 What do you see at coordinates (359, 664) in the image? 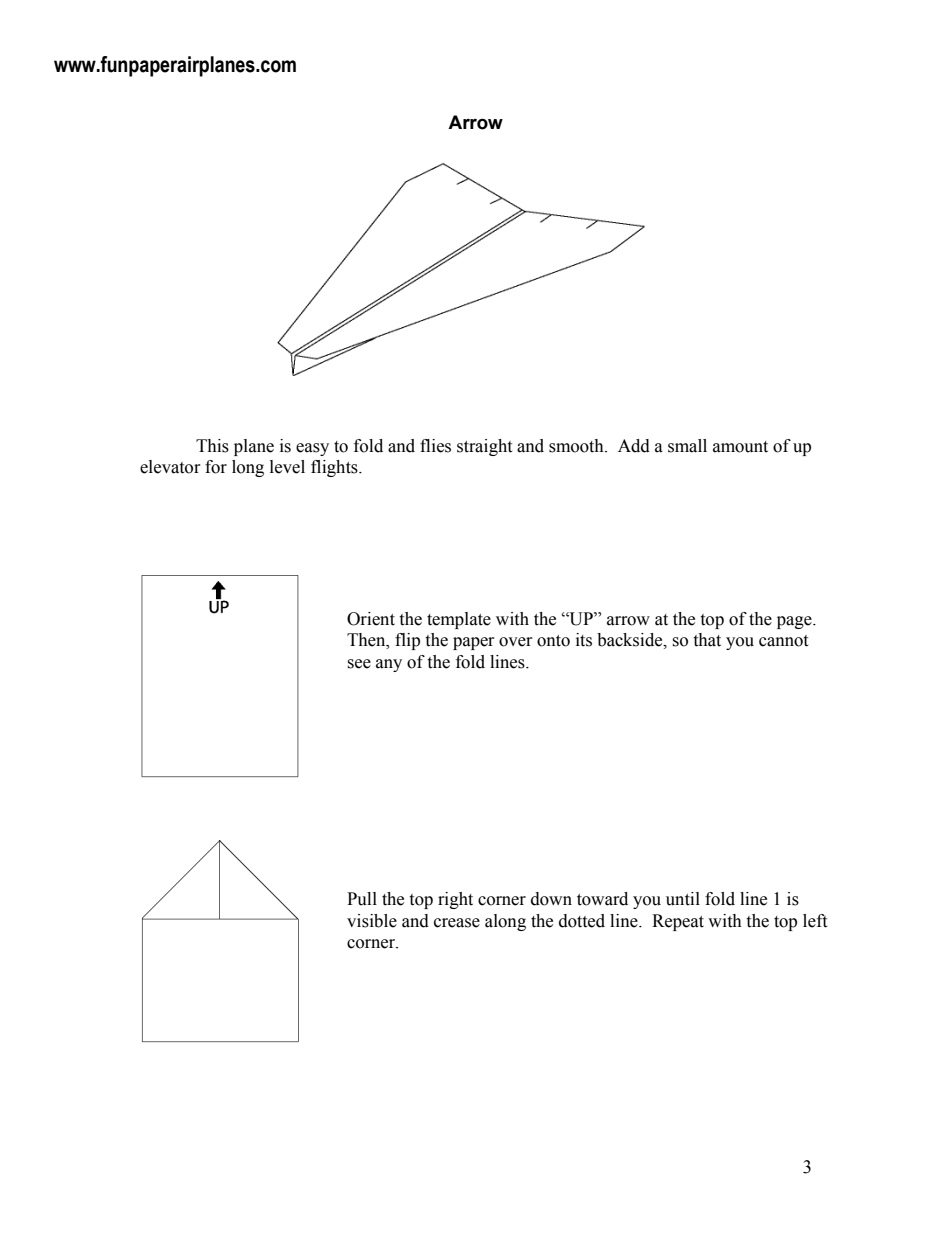
I see `see` at bounding box center [359, 664].
